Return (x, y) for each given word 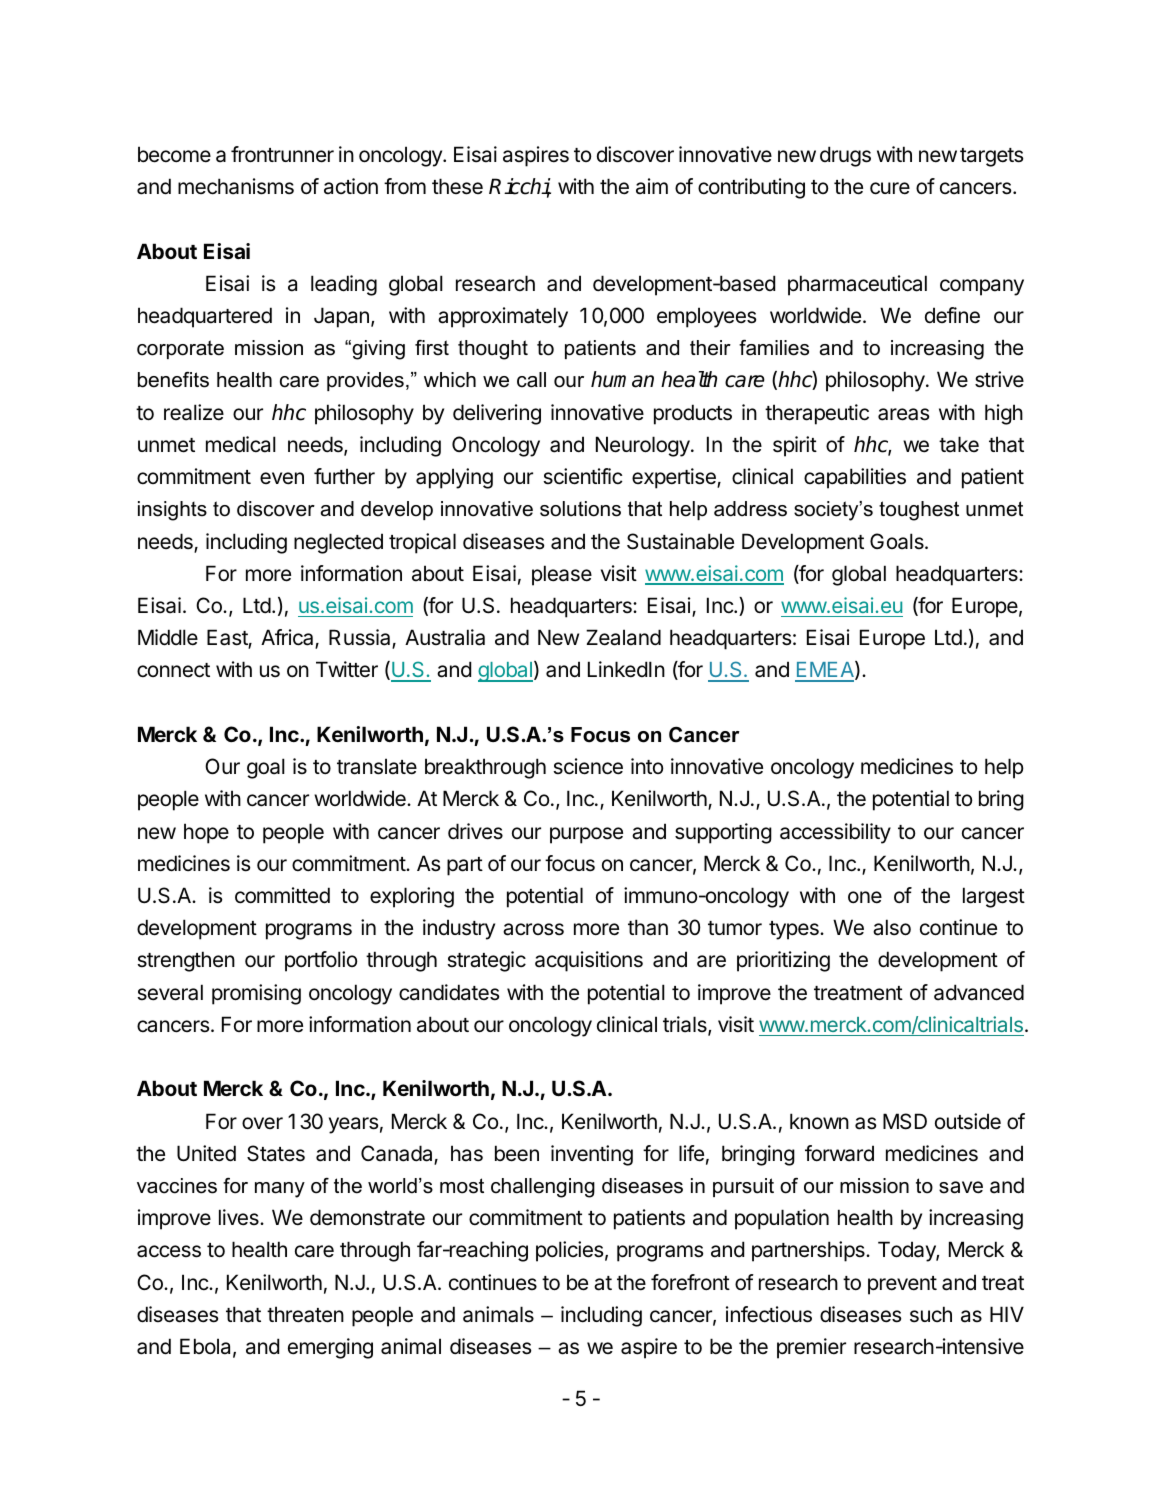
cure (890, 188)
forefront (690, 1282)
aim (652, 186)
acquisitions (589, 961)
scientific (583, 476)
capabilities (855, 478)
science (588, 766)
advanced (979, 992)
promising (256, 994)
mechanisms (236, 186)
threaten (305, 1314)
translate (377, 766)
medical (241, 444)
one (865, 897)
